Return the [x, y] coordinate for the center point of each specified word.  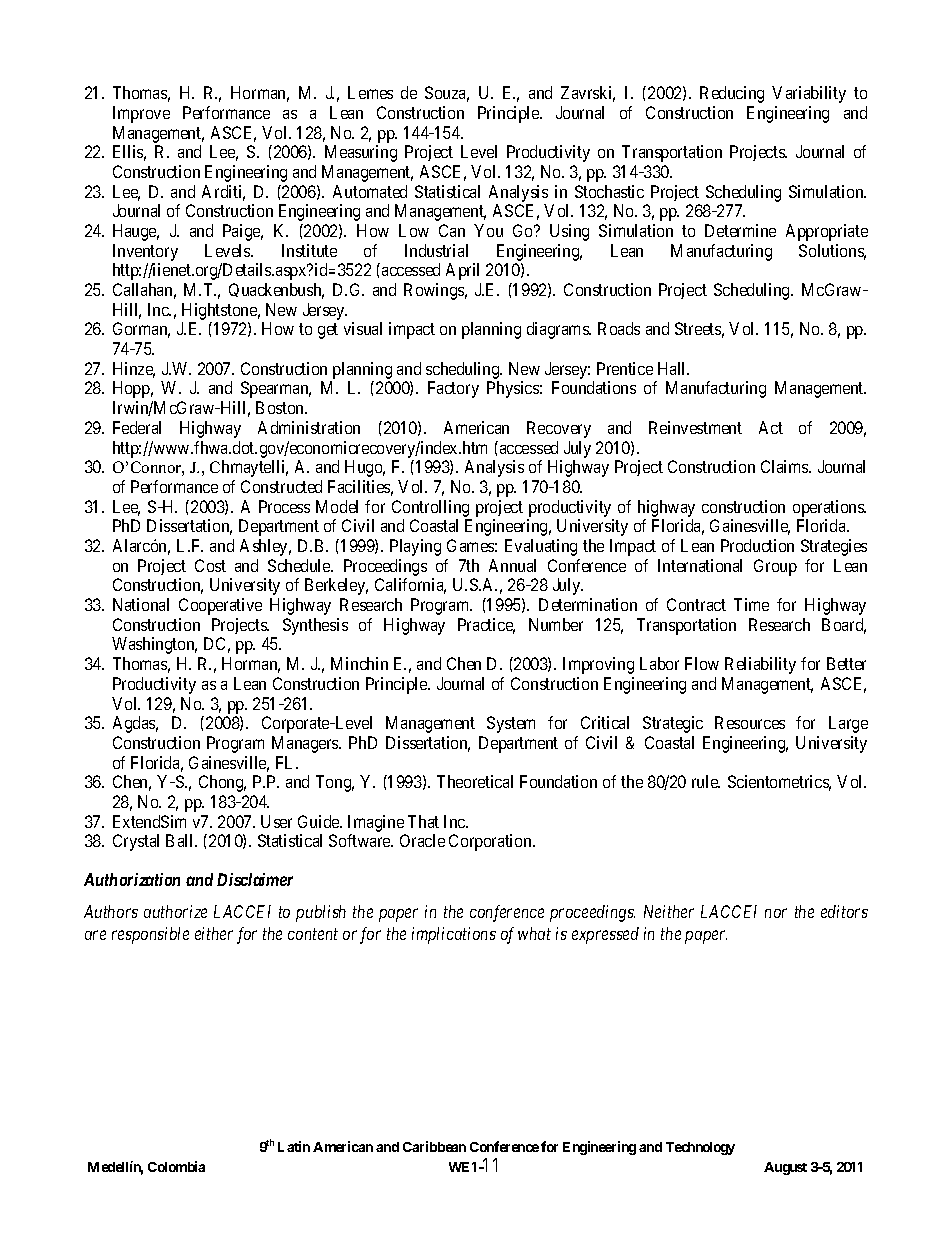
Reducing [732, 94]
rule [706, 781]
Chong [222, 783]
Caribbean [434, 1146]
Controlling [430, 508]
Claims [785, 466]
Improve [141, 114]
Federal [137, 427]
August [785, 1168]
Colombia [176, 1166]
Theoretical [475, 781]
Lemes [370, 92]
